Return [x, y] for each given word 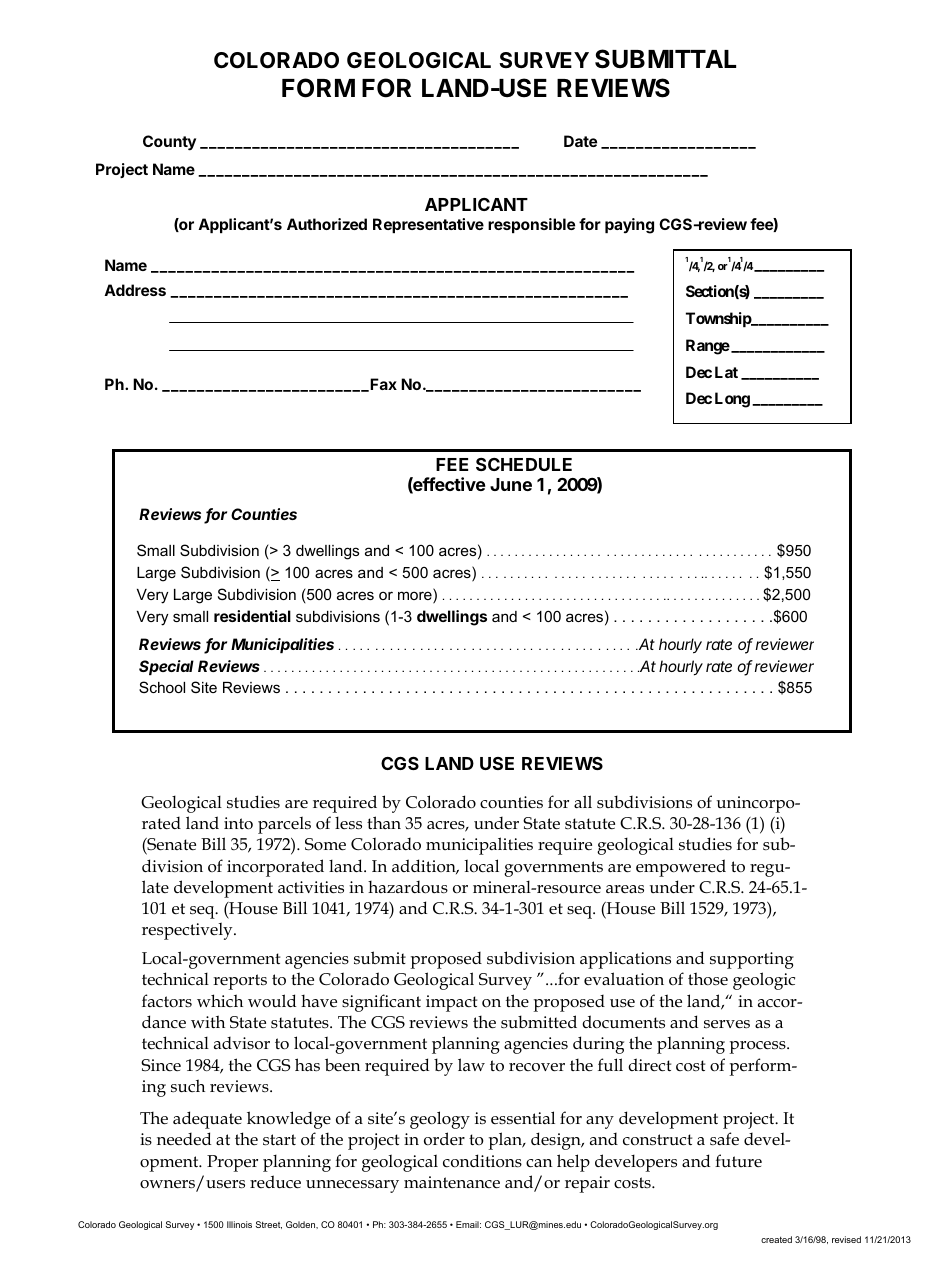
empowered [681, 868]
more [416, 596]
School [162, 687]
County [169, 143]
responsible [531, 225]
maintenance [452, 1182]
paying [629, 226]
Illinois [239, 1224]
